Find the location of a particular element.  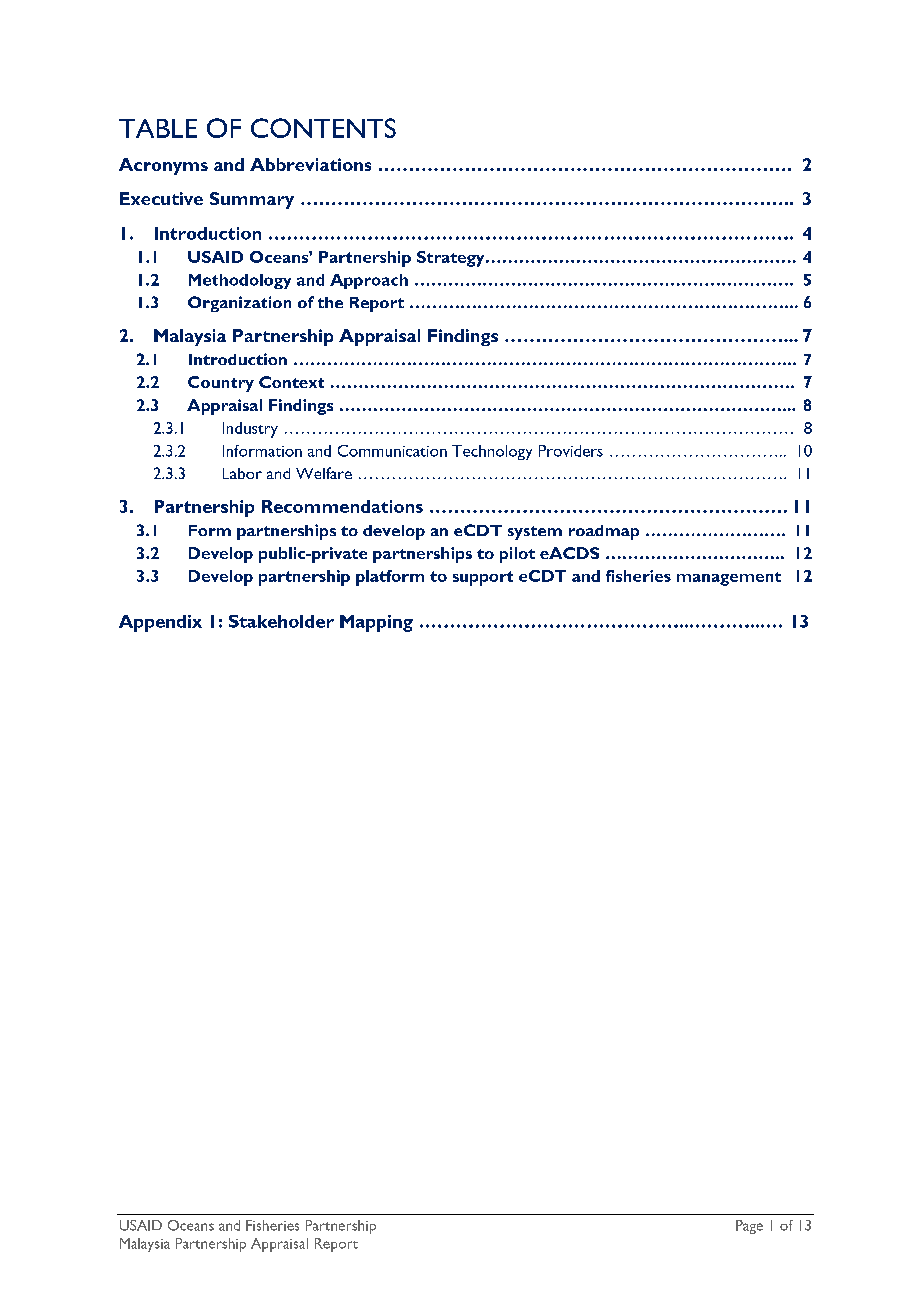

Technology is located at coordinates (492, 452).
